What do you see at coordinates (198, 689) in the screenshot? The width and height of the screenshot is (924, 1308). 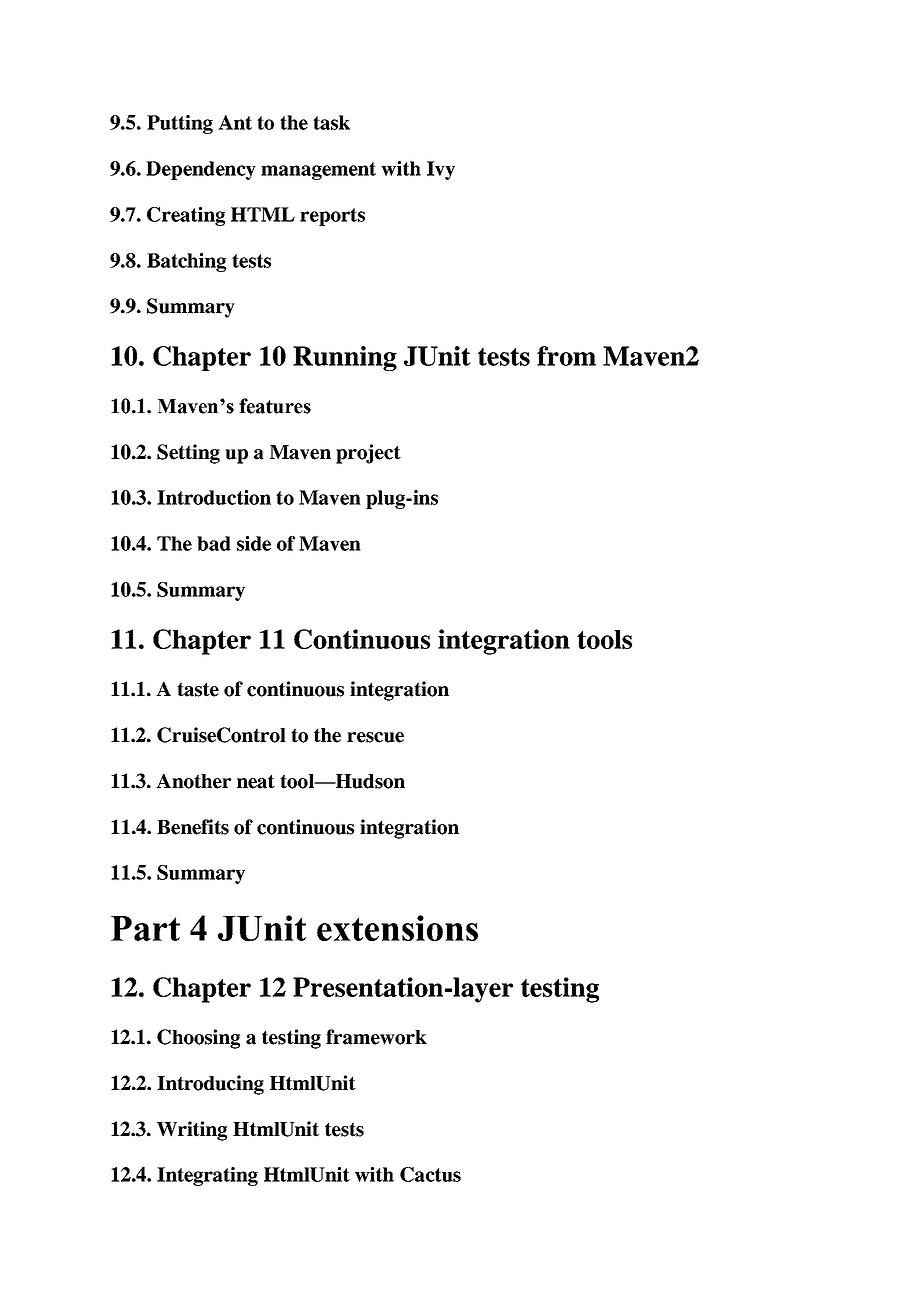 I see `taste` at bounding box center [198, 689].
